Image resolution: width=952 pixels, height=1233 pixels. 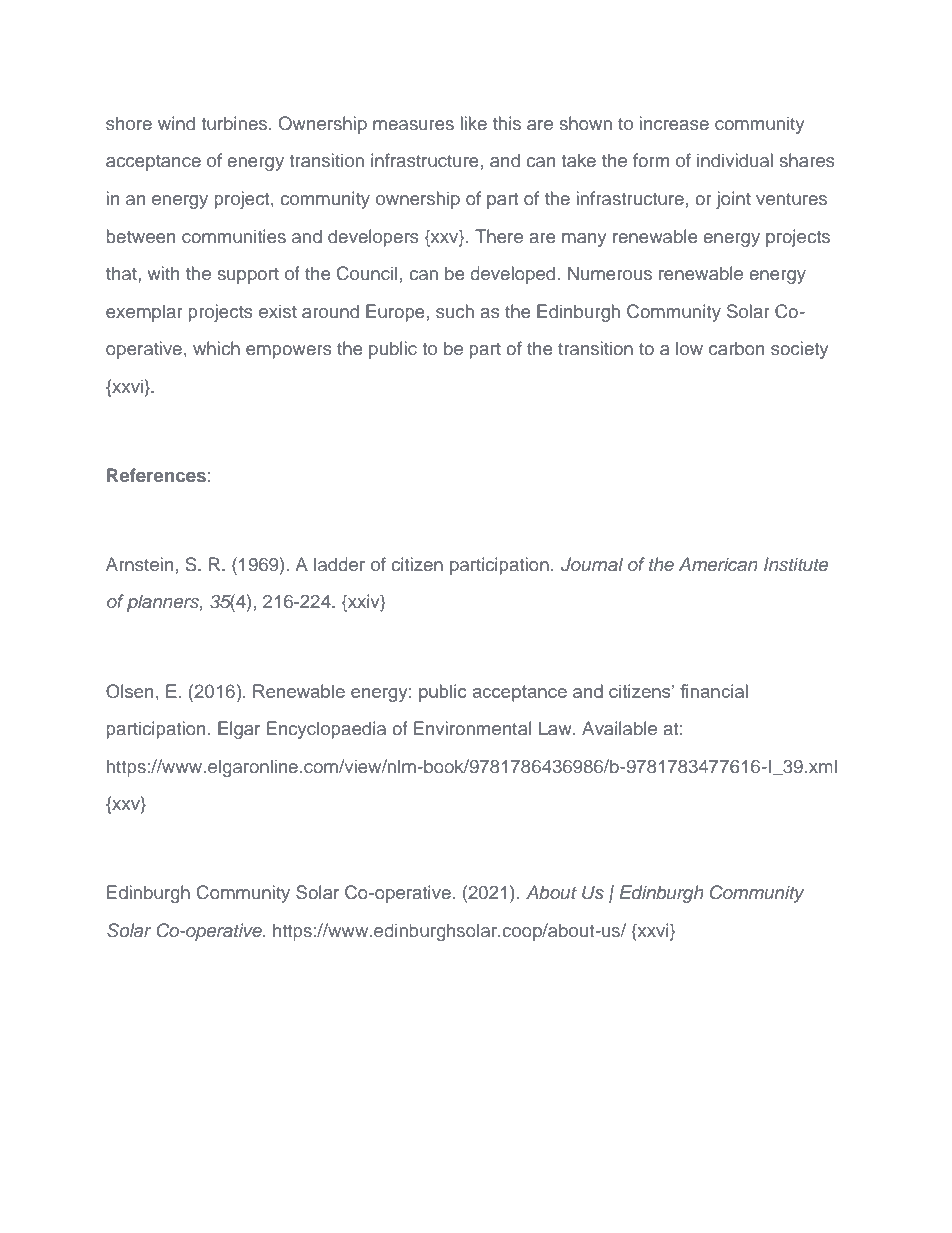 What do you see at coordinates (499, 236) in the screenshot?
I see `There` at bounding box center [499, 236].
